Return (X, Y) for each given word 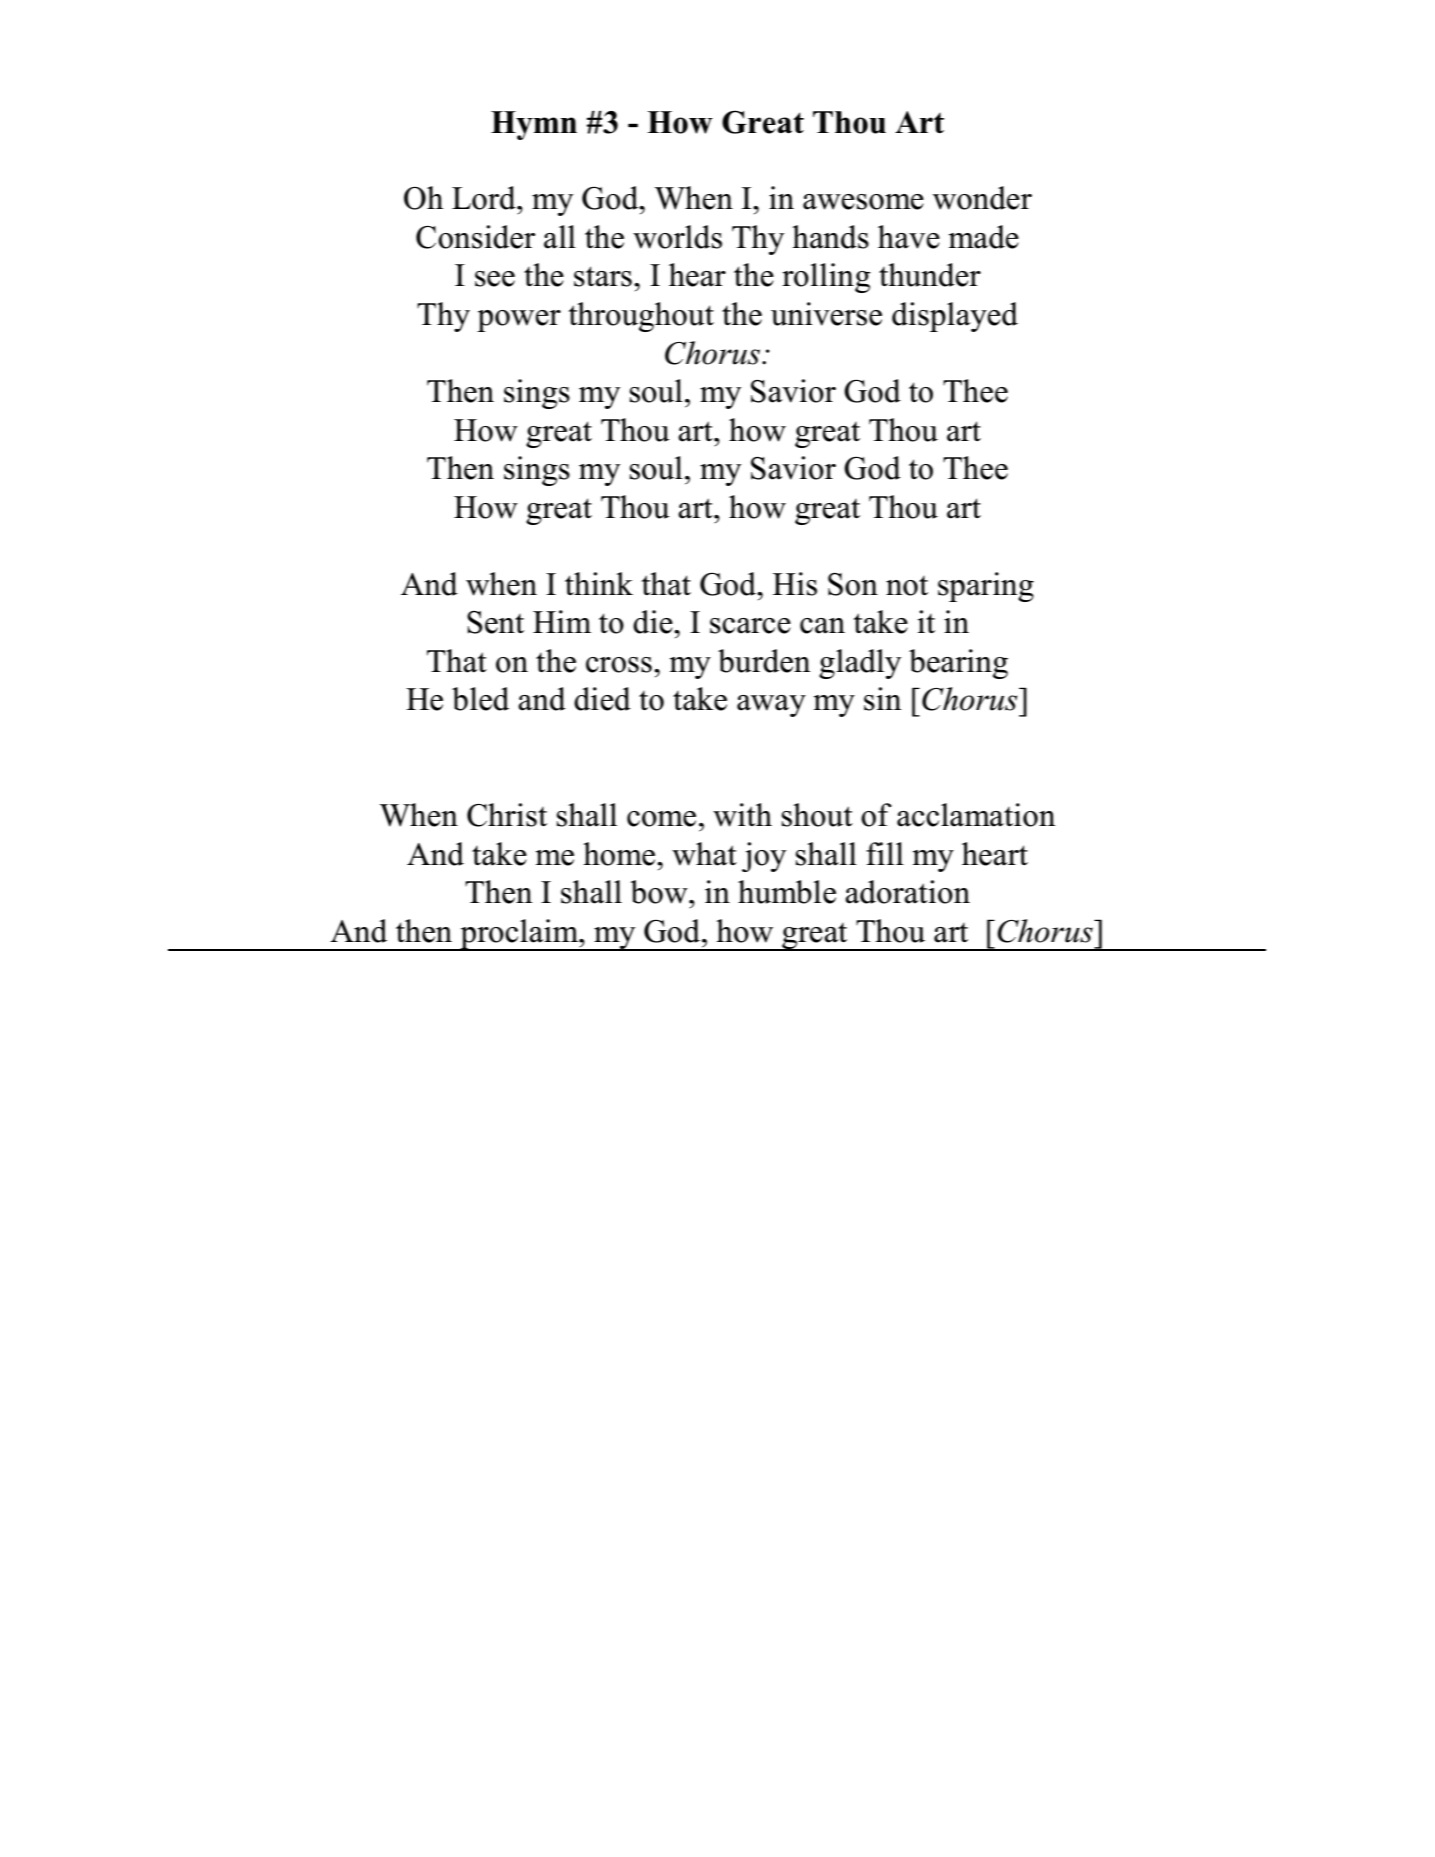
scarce (750, 626)
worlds (677, 237)
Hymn (534, 125)
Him (562, 621)
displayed (955, 317)
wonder (982, 198)
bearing (958, 664)
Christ (507, 815)
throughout (641, 317)
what (704, 854)
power (519, 321)
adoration (907, 892)
